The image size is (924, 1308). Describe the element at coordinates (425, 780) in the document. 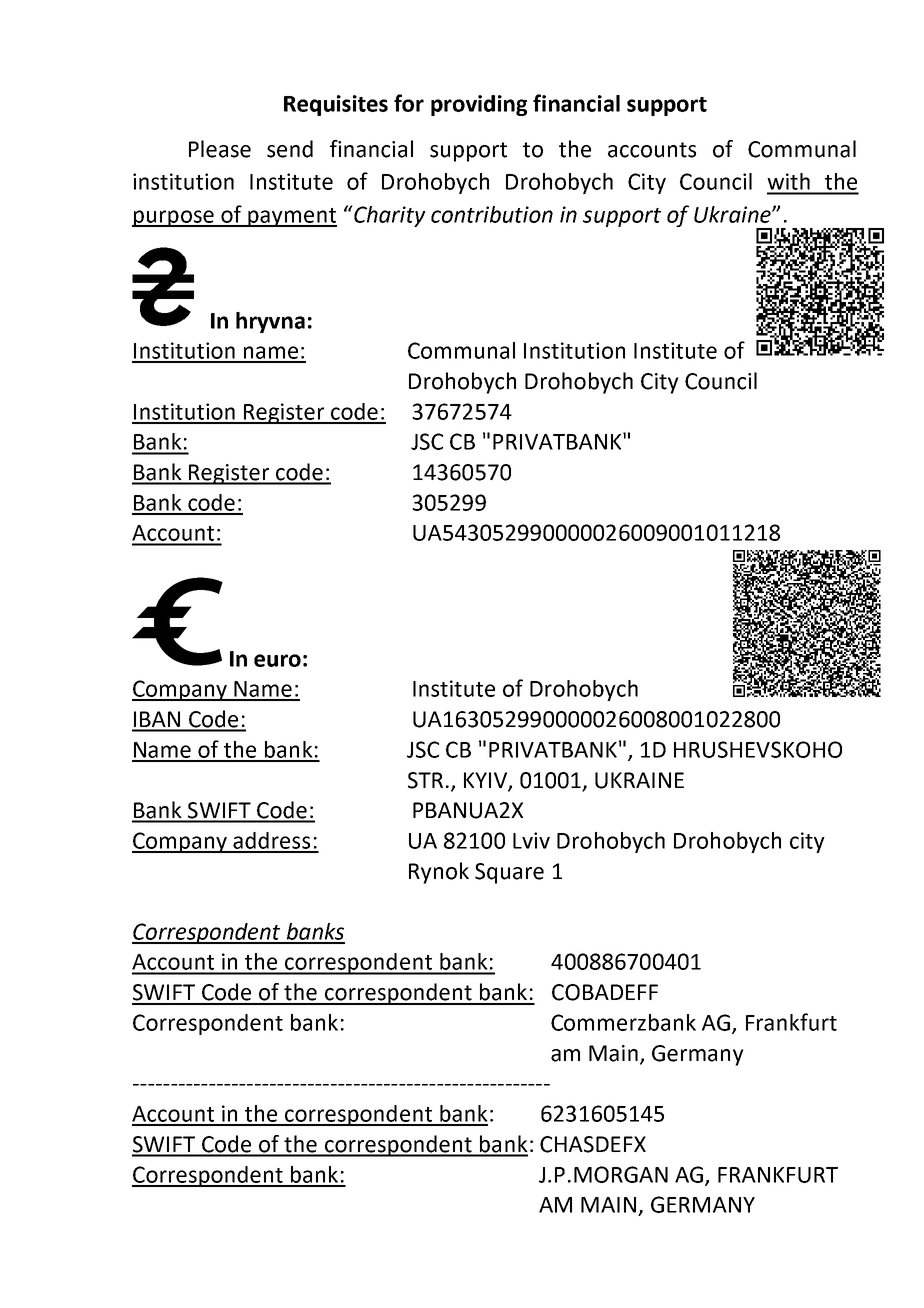

I see `STR` at that location.
